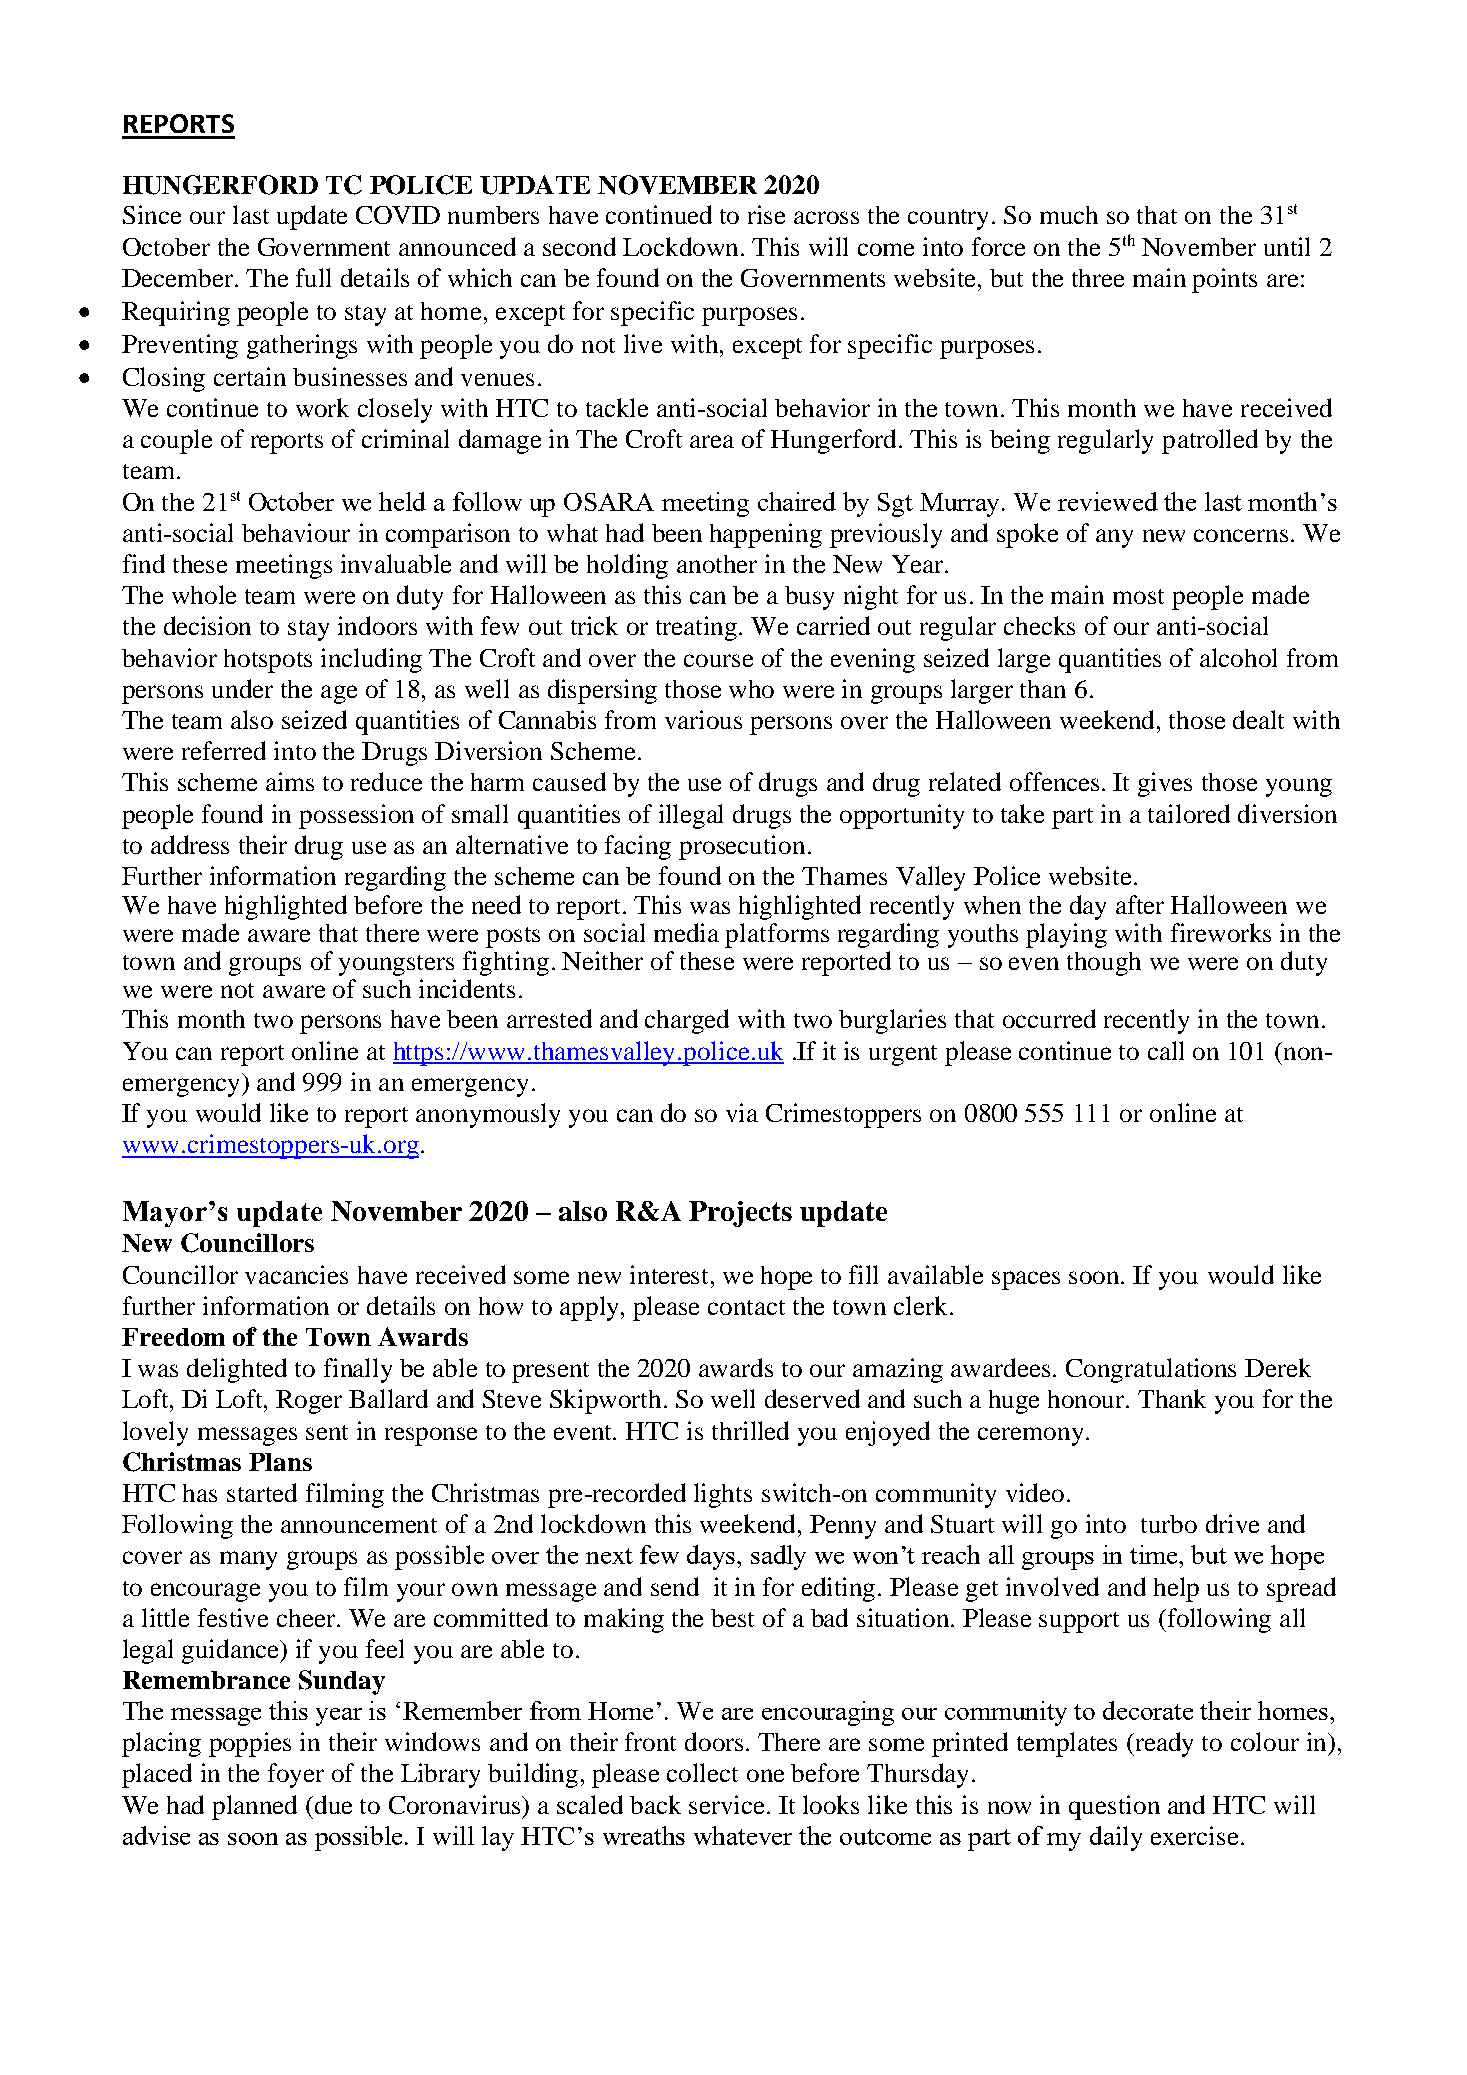 The width and height of the page is (1467, 2075). What do you see at coordinates (728, 1804) in the page?
I see `service` at bounding box center [728, 1804].
